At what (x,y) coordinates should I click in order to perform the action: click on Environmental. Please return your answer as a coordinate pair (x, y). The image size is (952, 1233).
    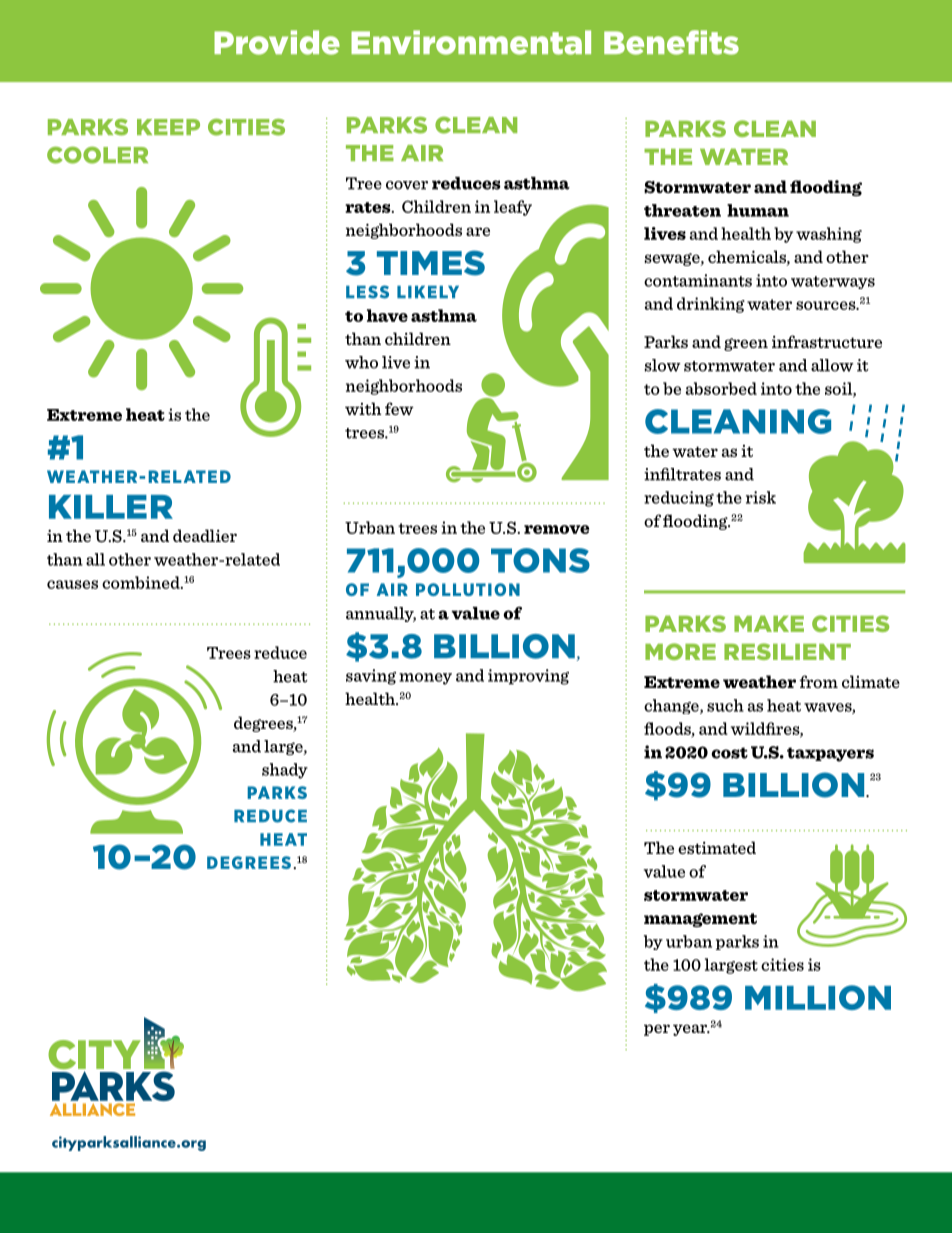
    Looking at the image, I should click on (471, 42).
